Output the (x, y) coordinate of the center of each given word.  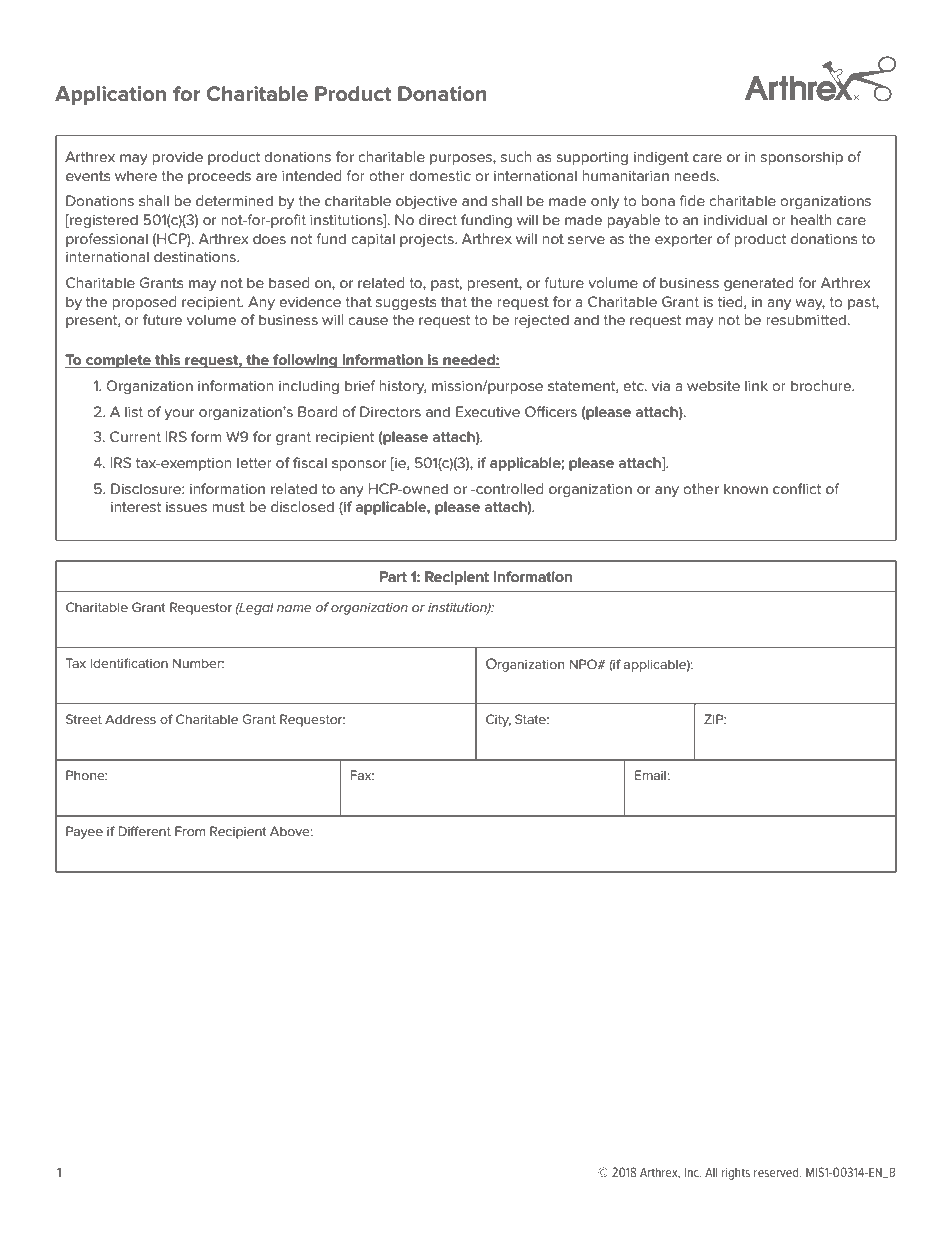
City (498, 720)
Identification (129, 663)
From (190, 831)
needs (696, 175)
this (168, 361)
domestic (440, 175)
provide (177, 158)
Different (144, 831)
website (713, 385)
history (402, 387)
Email (650, 775)
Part (393, 576)
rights (736, 1174)
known (746, 488)
